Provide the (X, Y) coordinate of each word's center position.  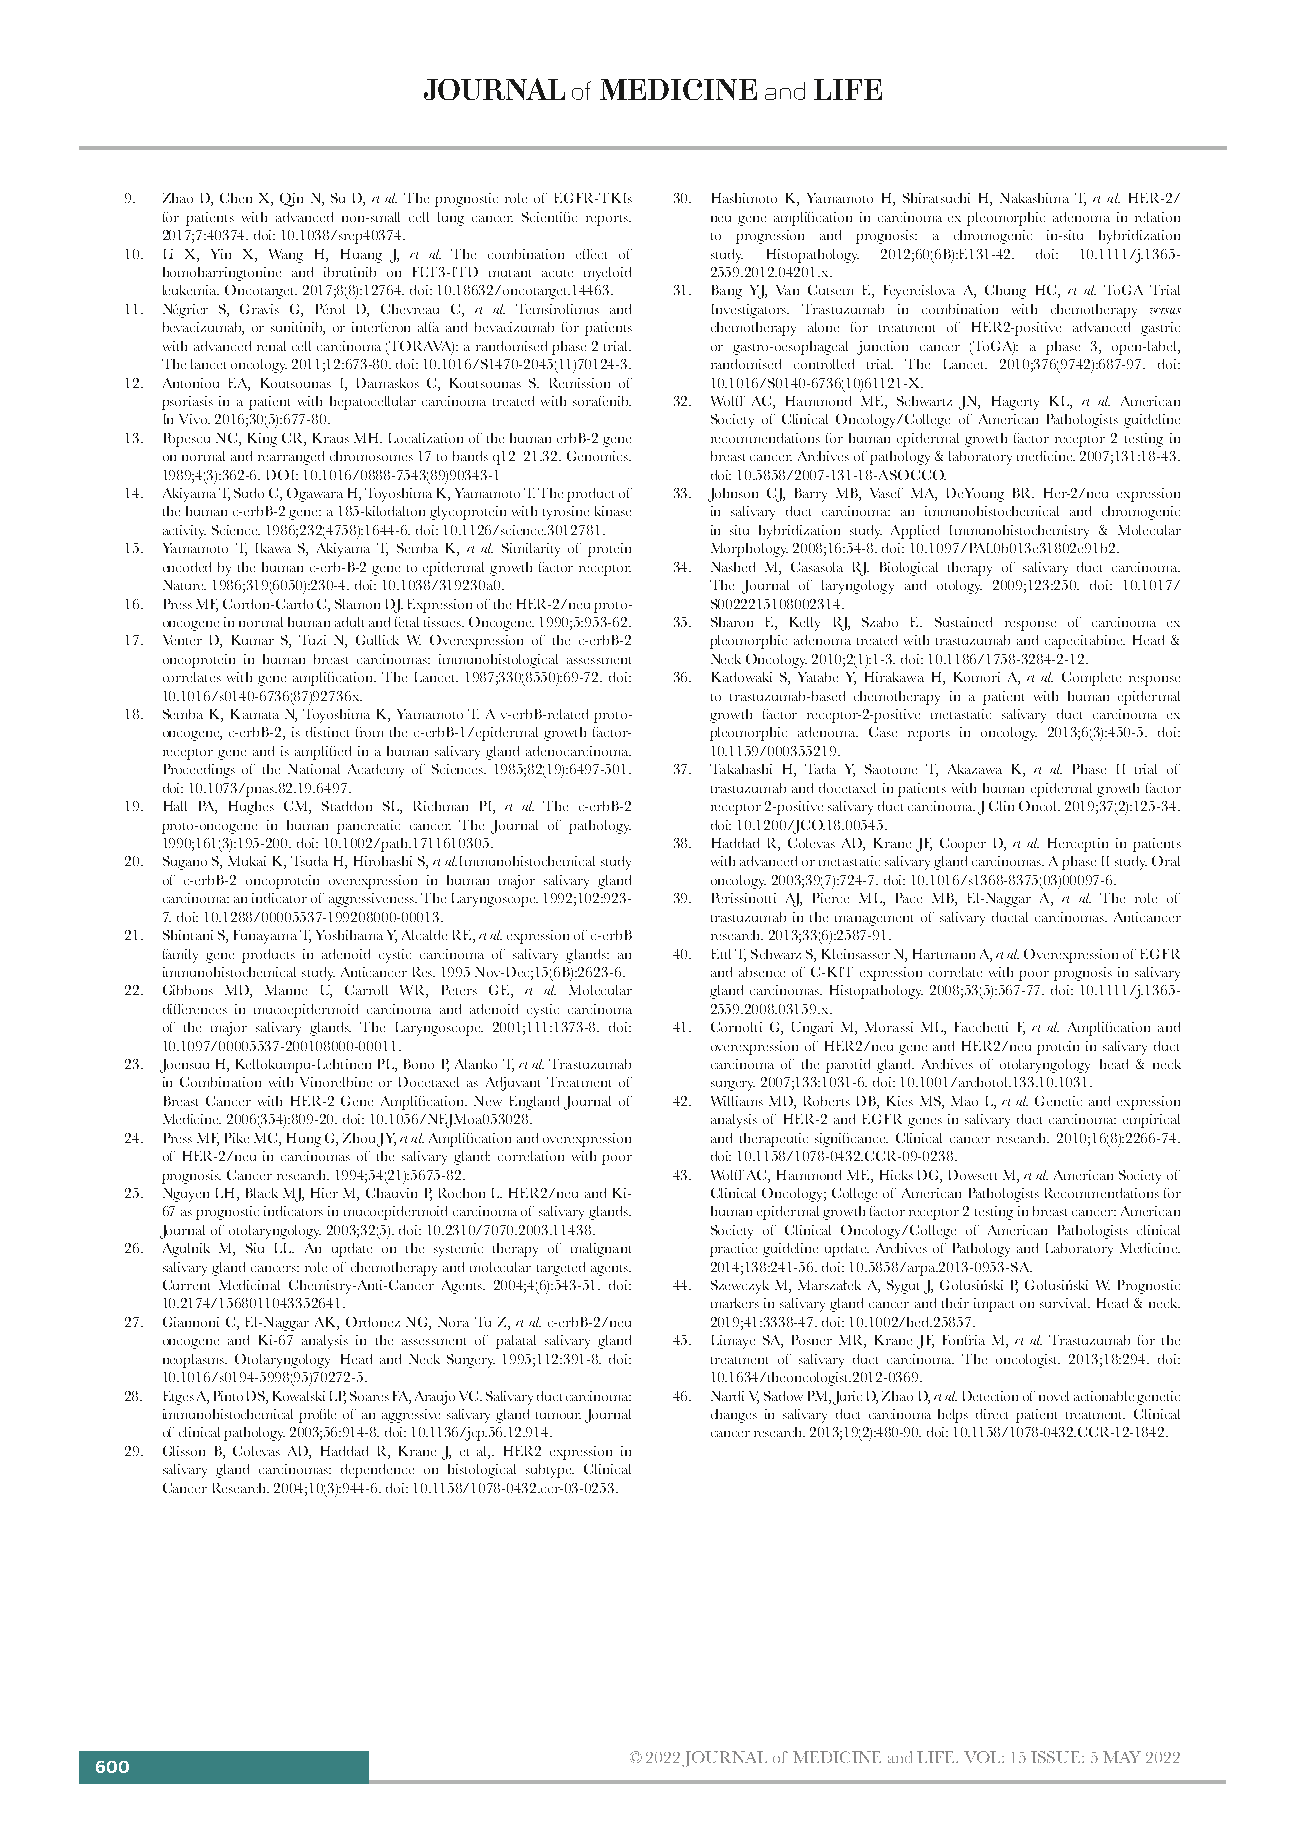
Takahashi (741, 769)
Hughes (251, 808)
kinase (613, 511)
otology (959, 587)
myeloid (607, 274)
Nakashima (1034, 198)
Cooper (963, 845)
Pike (237, 1138)
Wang (286, 256)
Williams (737, 1101)
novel (1054, 1396)
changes (734, 1416)
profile (317, 1416)
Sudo (249, 493)
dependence (377, 1471)
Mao (964, 1101)
